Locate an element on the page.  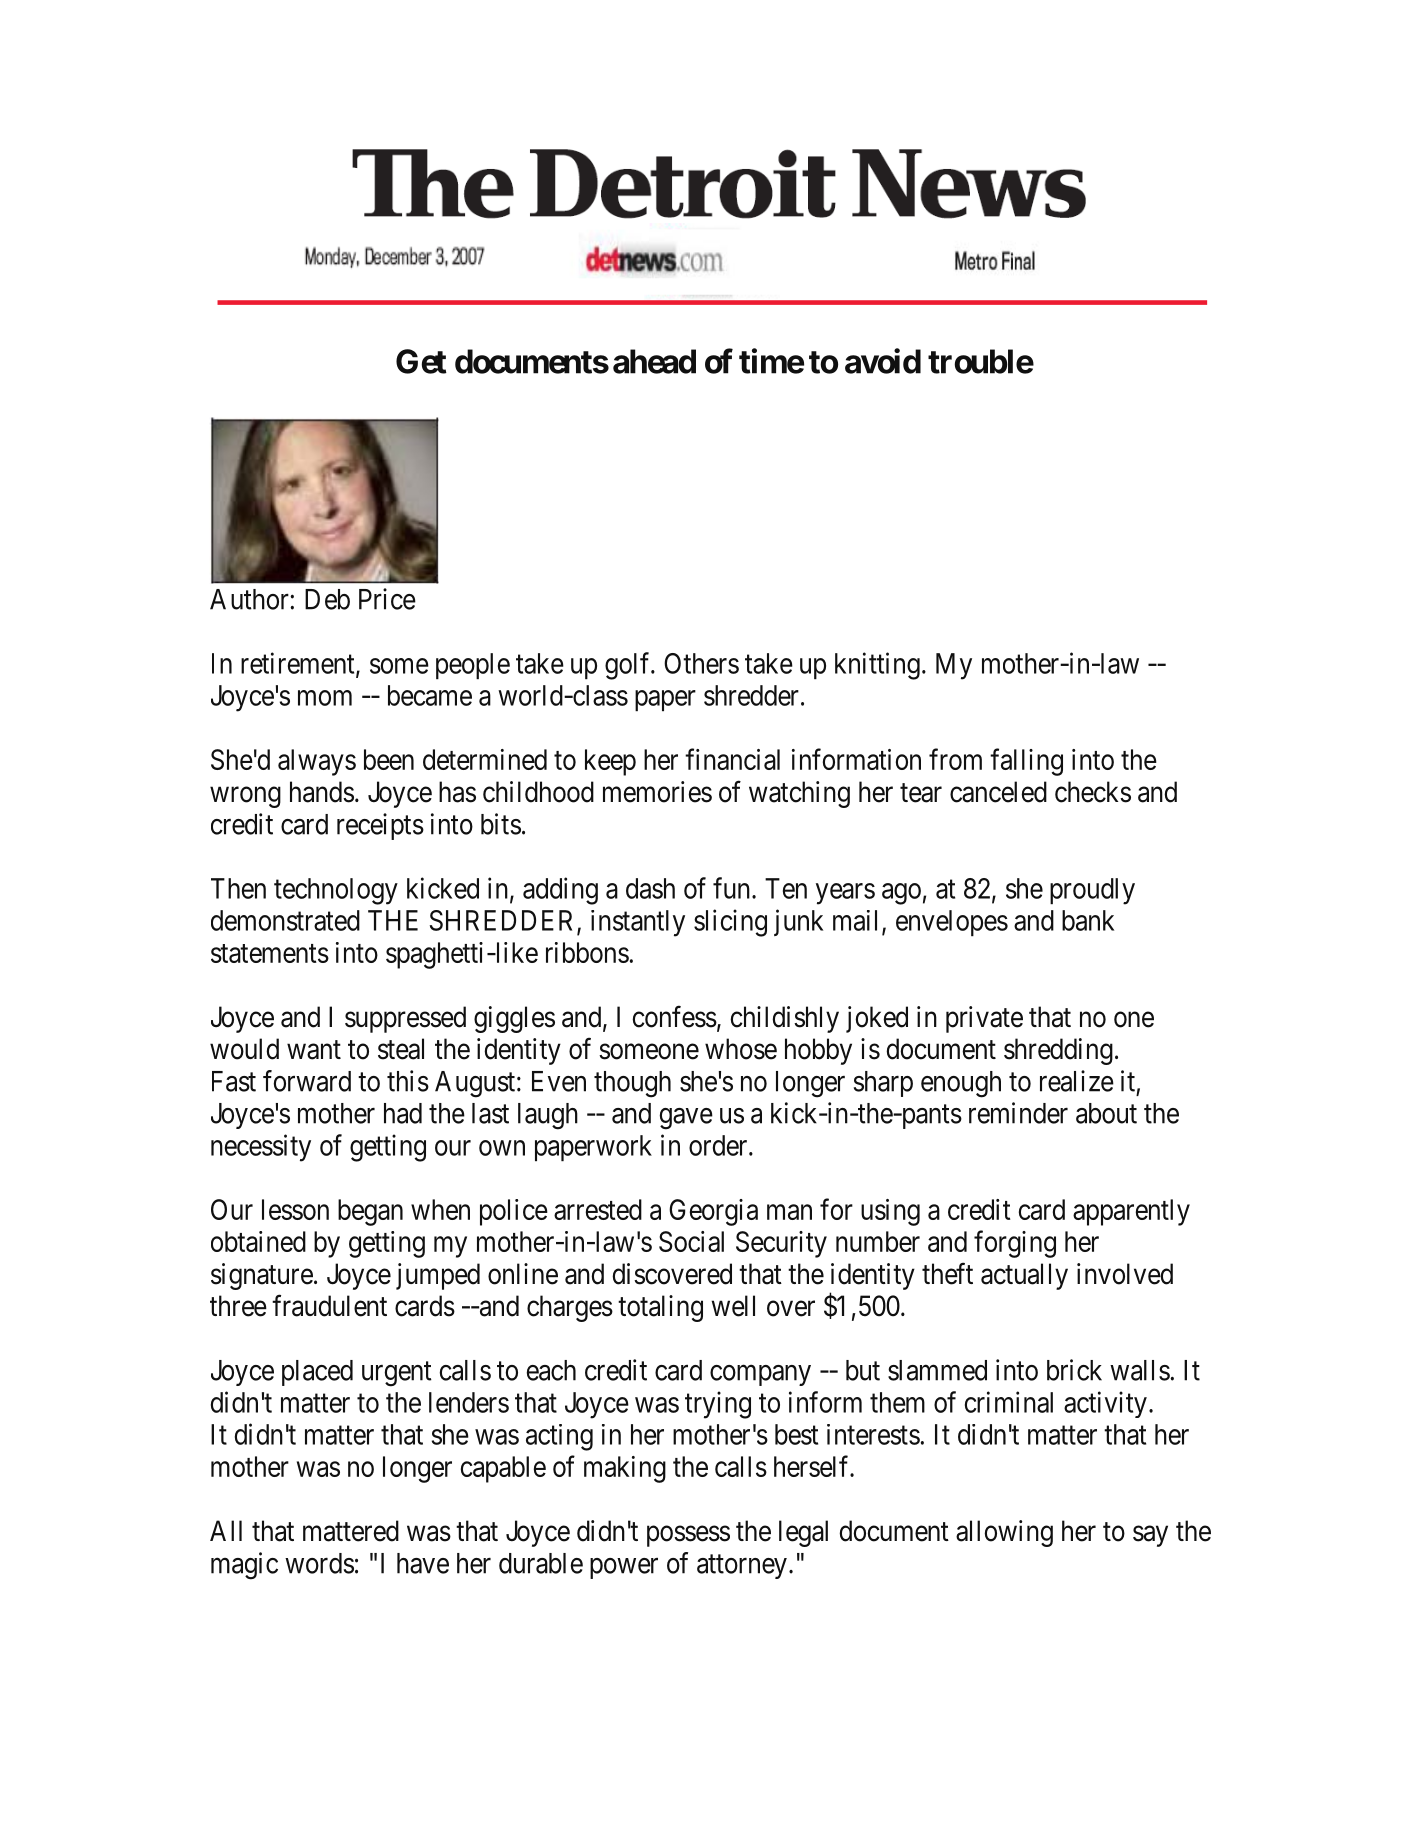
have is located at coordinates (423, 1563).
